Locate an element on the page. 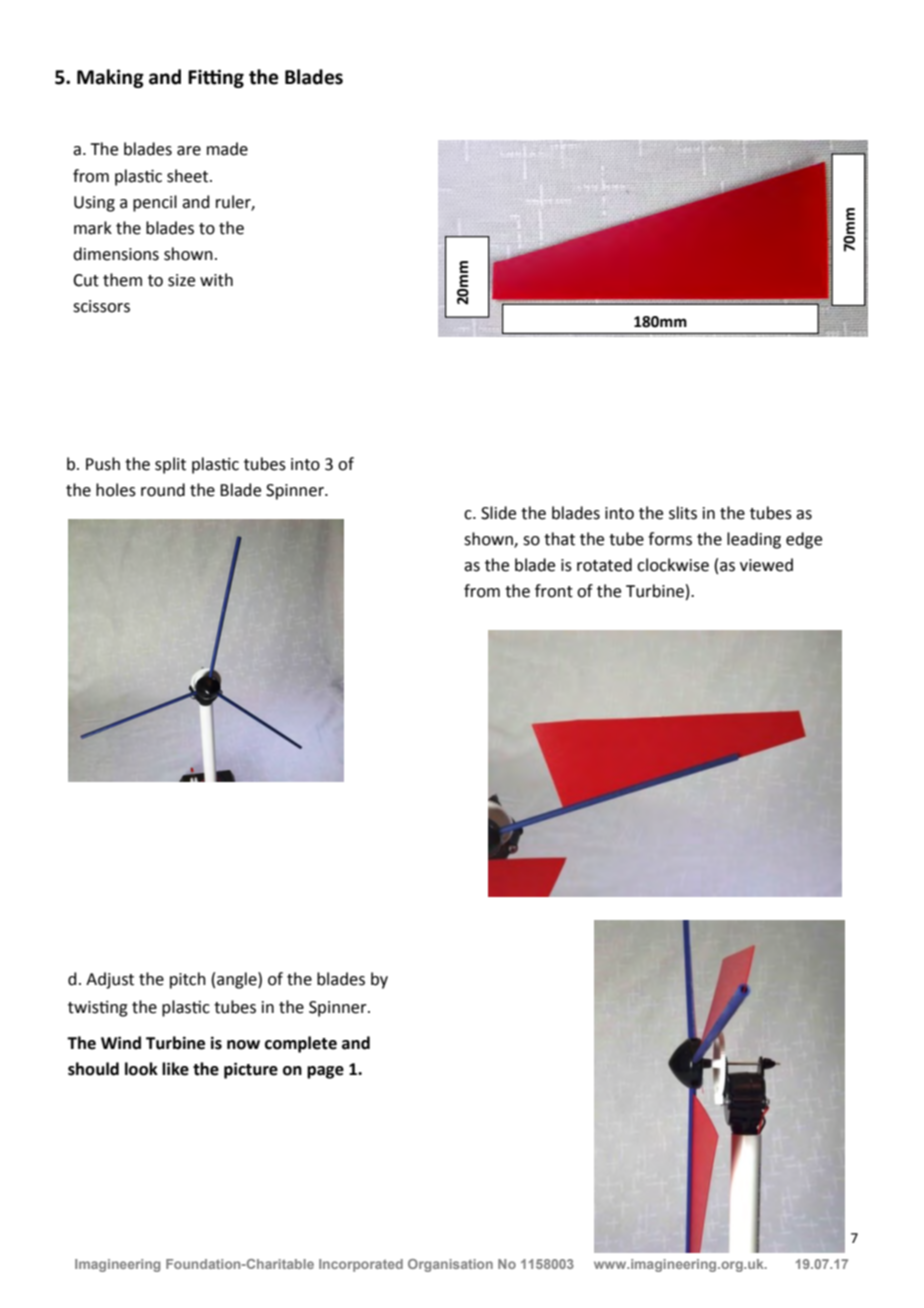 Image resolution: width=924 pixels, height=1308 pixels. leading is located at coordinates (754, 540).
